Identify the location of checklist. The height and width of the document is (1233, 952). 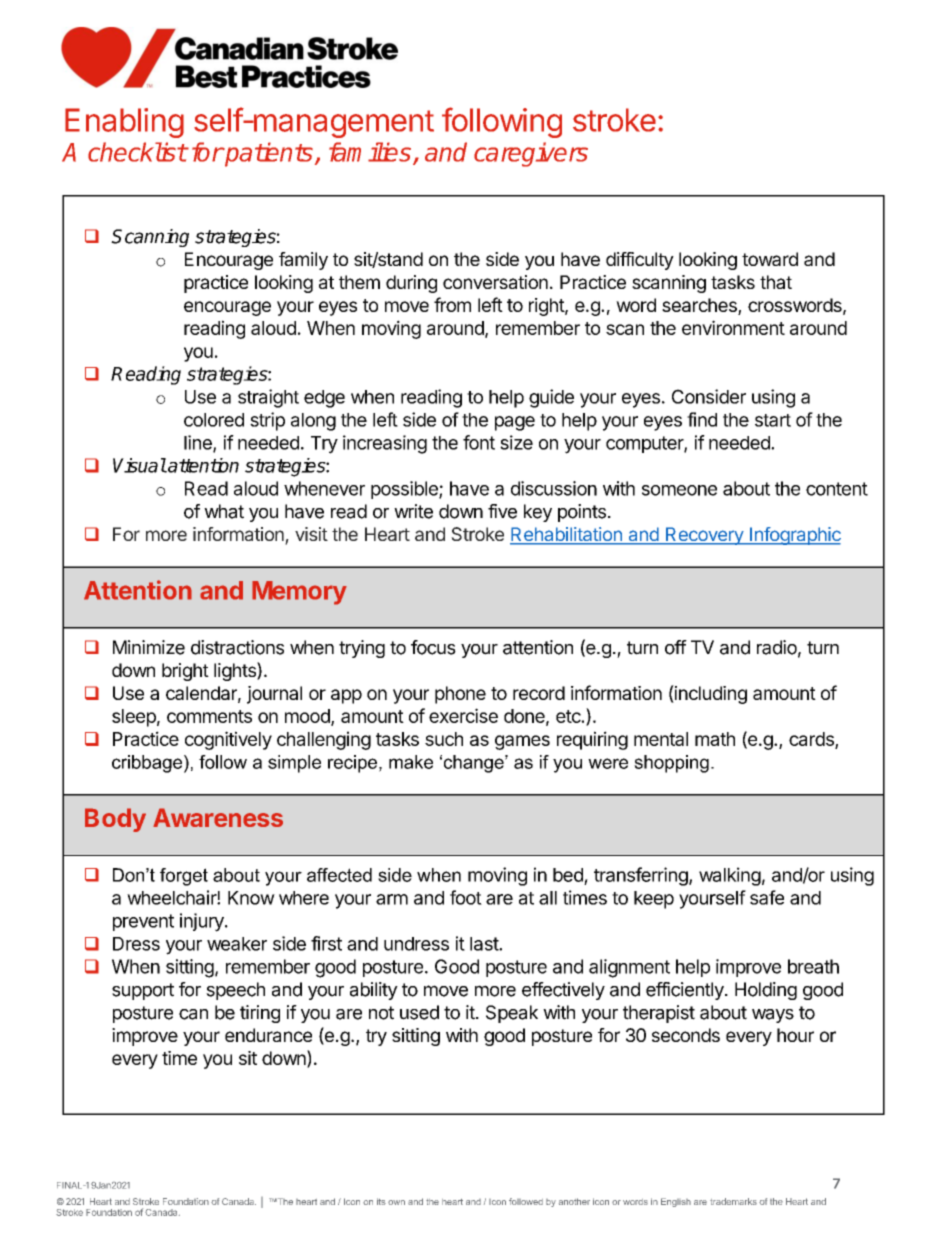
(137, 152).
